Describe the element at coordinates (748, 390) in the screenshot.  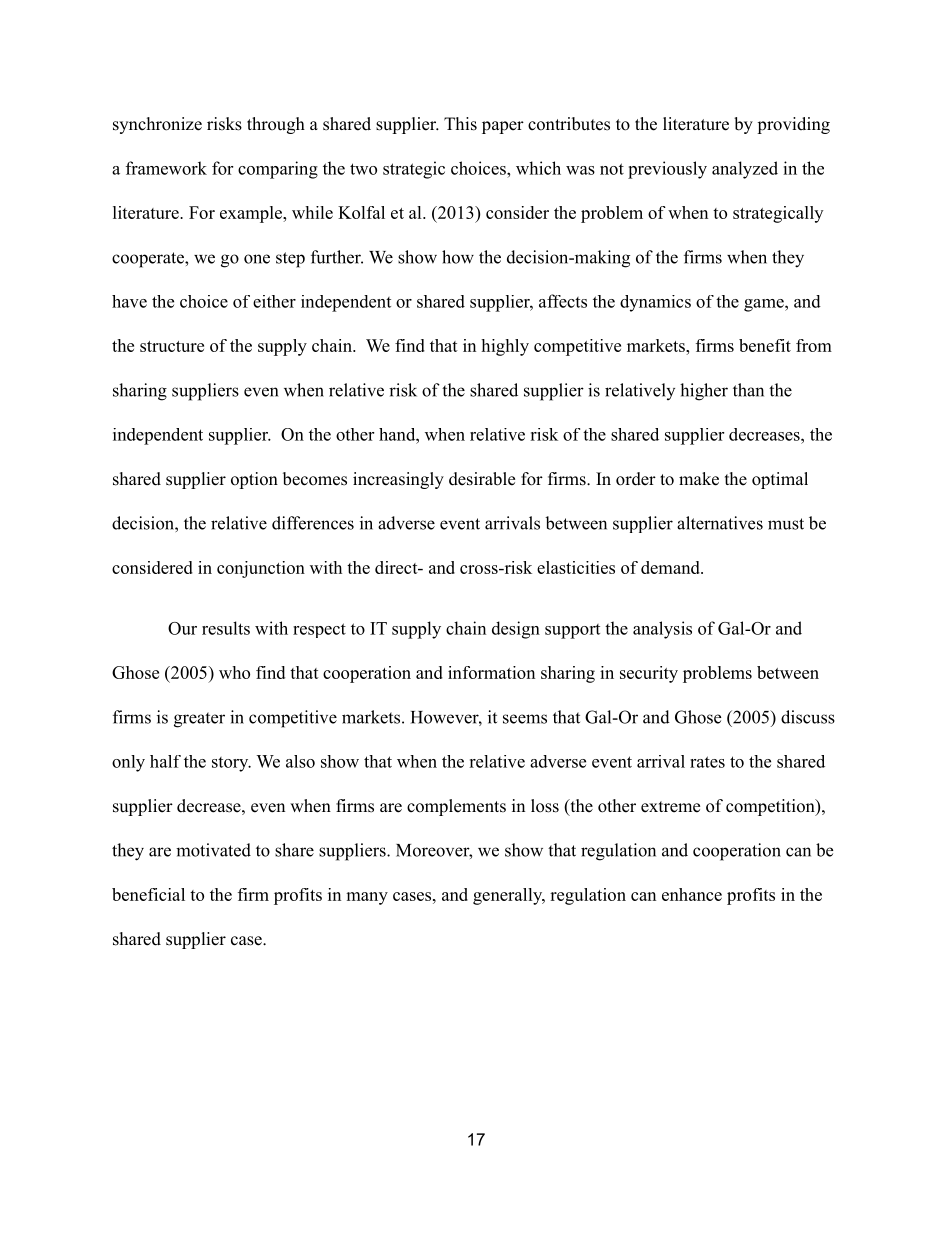
I see `than` at that location.
